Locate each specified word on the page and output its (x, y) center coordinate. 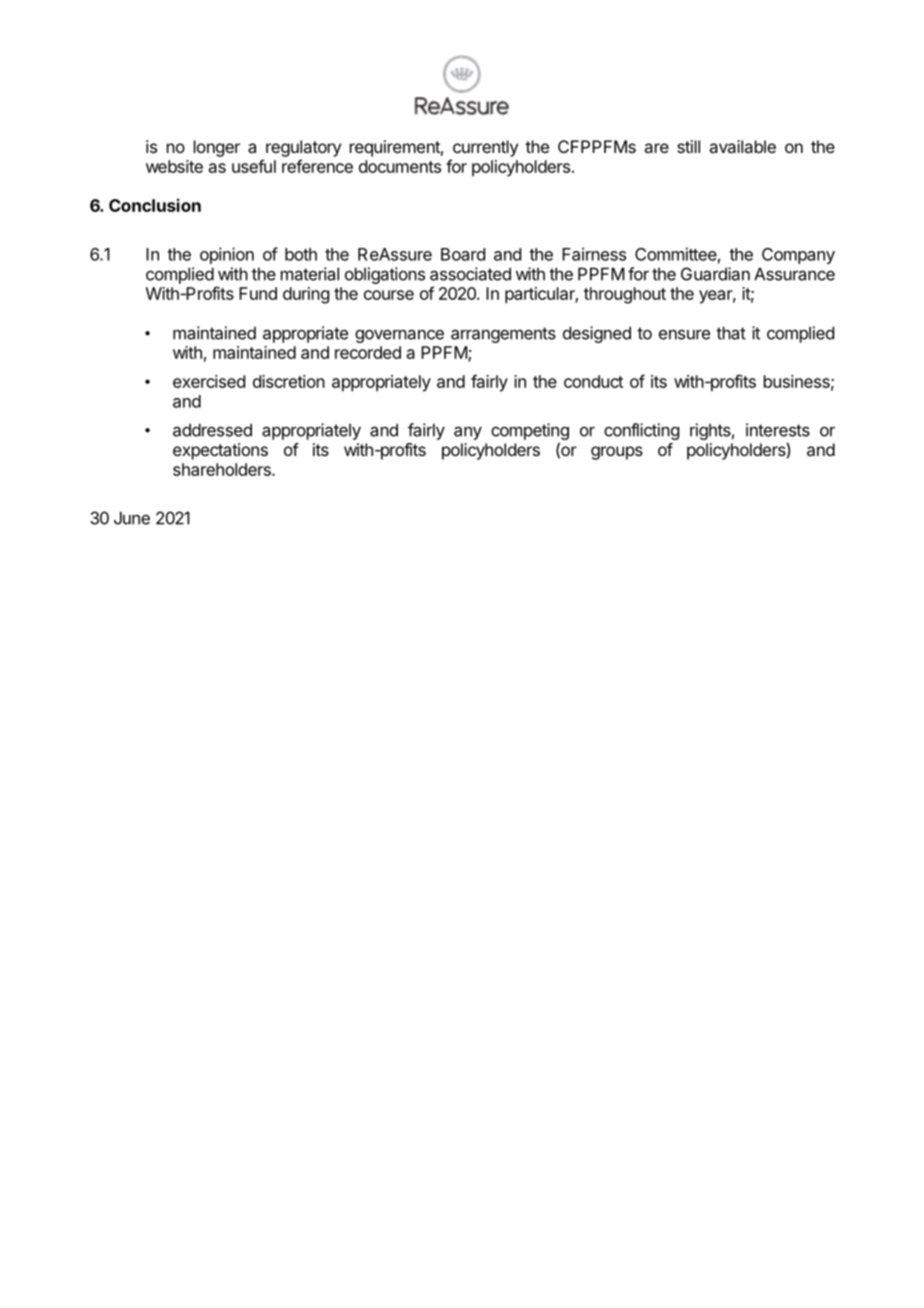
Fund (258, 293)
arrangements (503, 335)
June (132, 518)
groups (617, 453)
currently (485, 148)
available (742, 146)
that (731, 333)
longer (217, 148)
